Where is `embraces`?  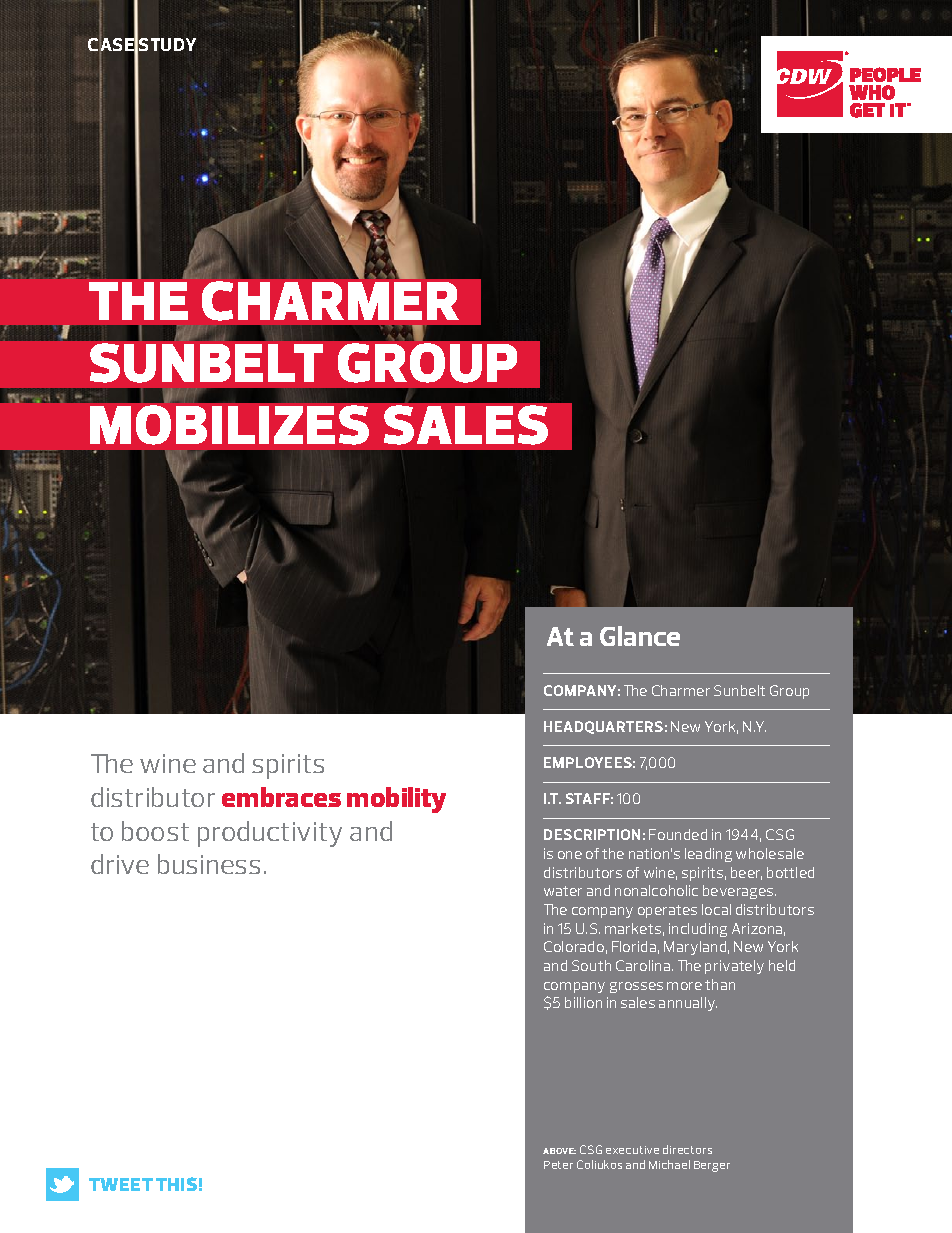
embraces is located at coordinates (281, 797).
